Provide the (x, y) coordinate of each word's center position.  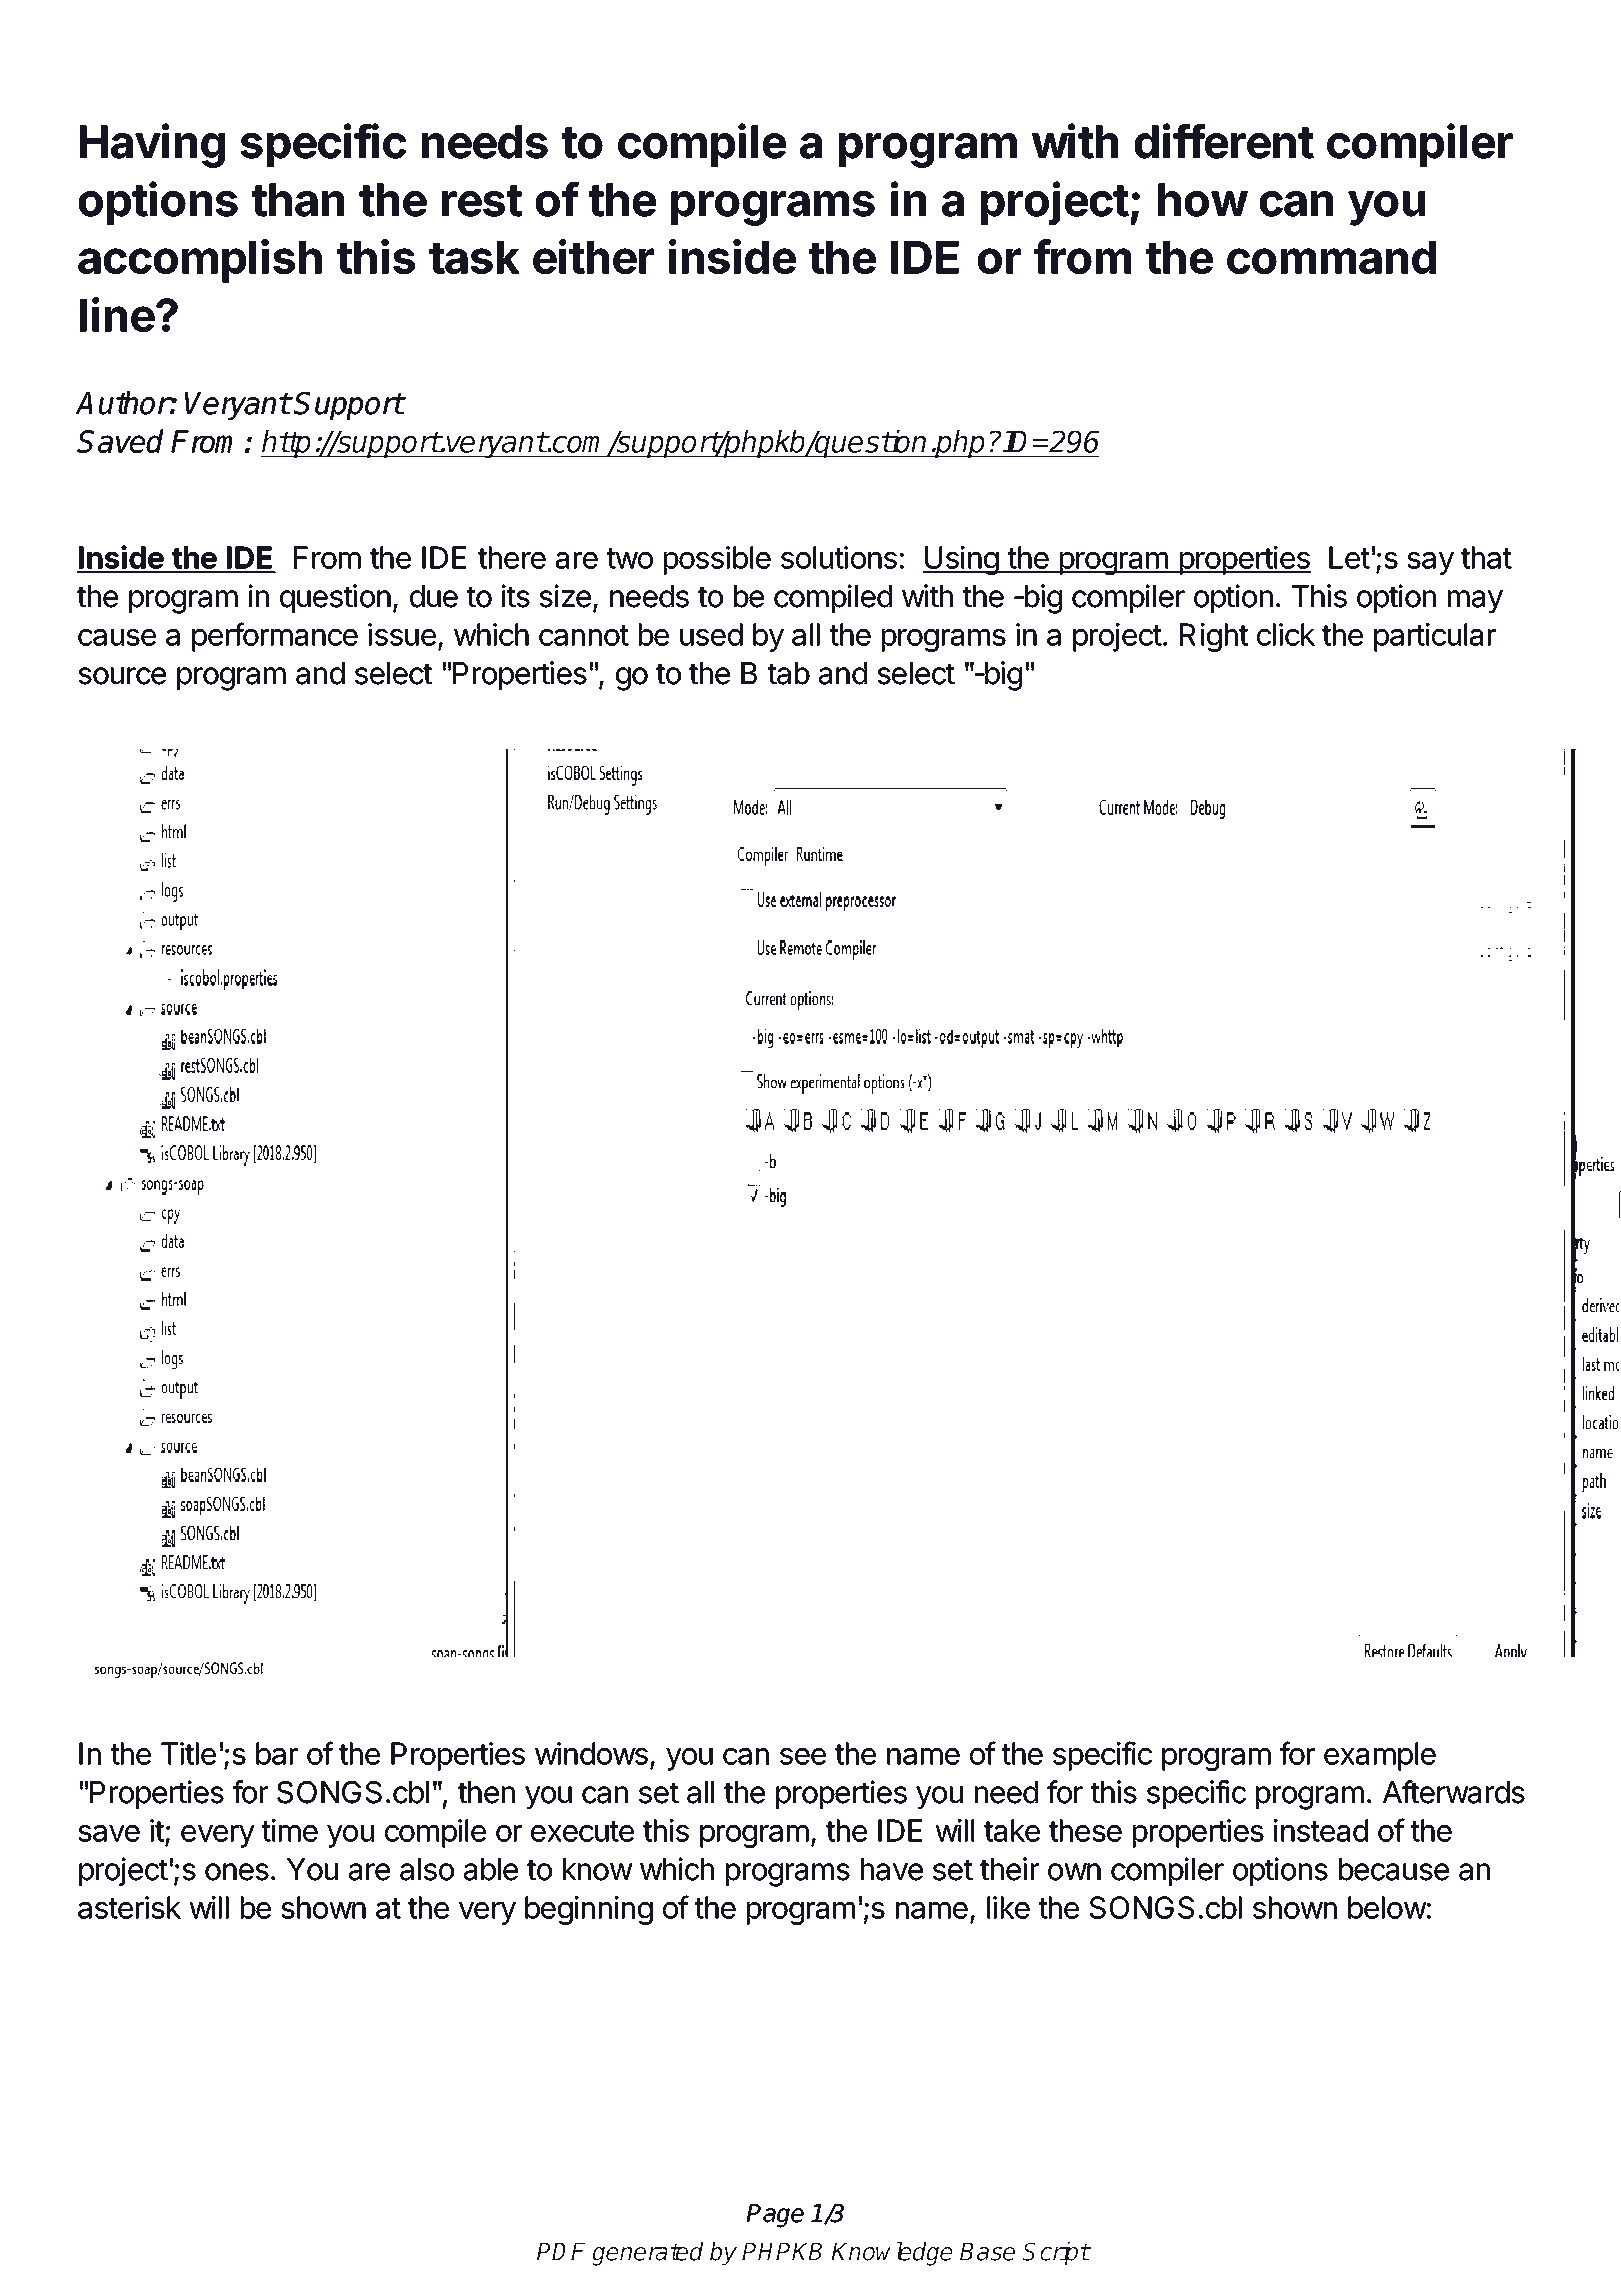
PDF (560, 2251)
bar (277, 1753)
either (593, 256)
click (1286, 634)
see (803, 1756)
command (1331, 257)
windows (591, 1753)
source (122, 676)
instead (1321, 1830)
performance (275, 637)
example (1380, 1756)
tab (789, 673)
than (298, 200)
